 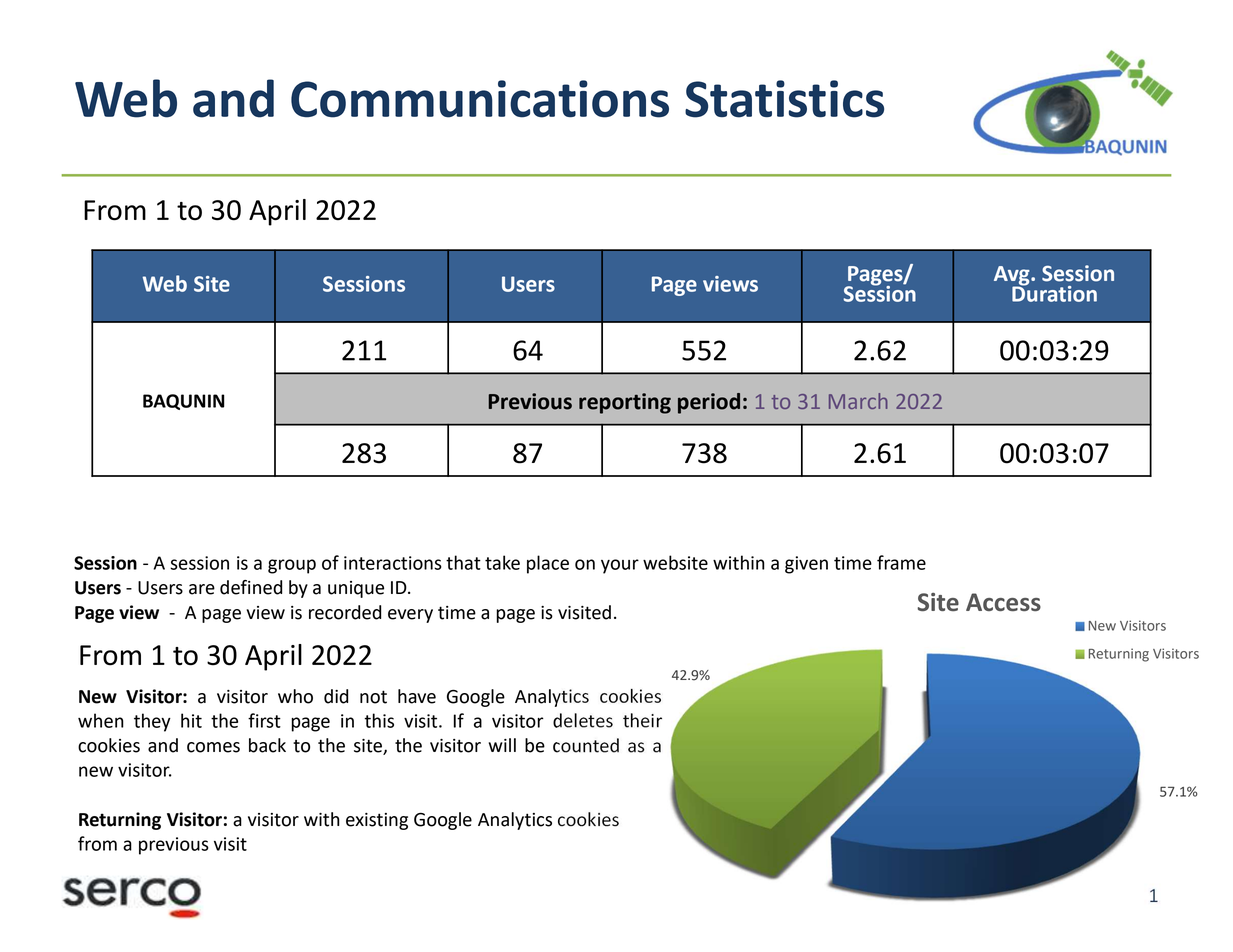 What do you see at coordinates (548, 564) in the page?
I see `place` at bounding box center [548, 564].
